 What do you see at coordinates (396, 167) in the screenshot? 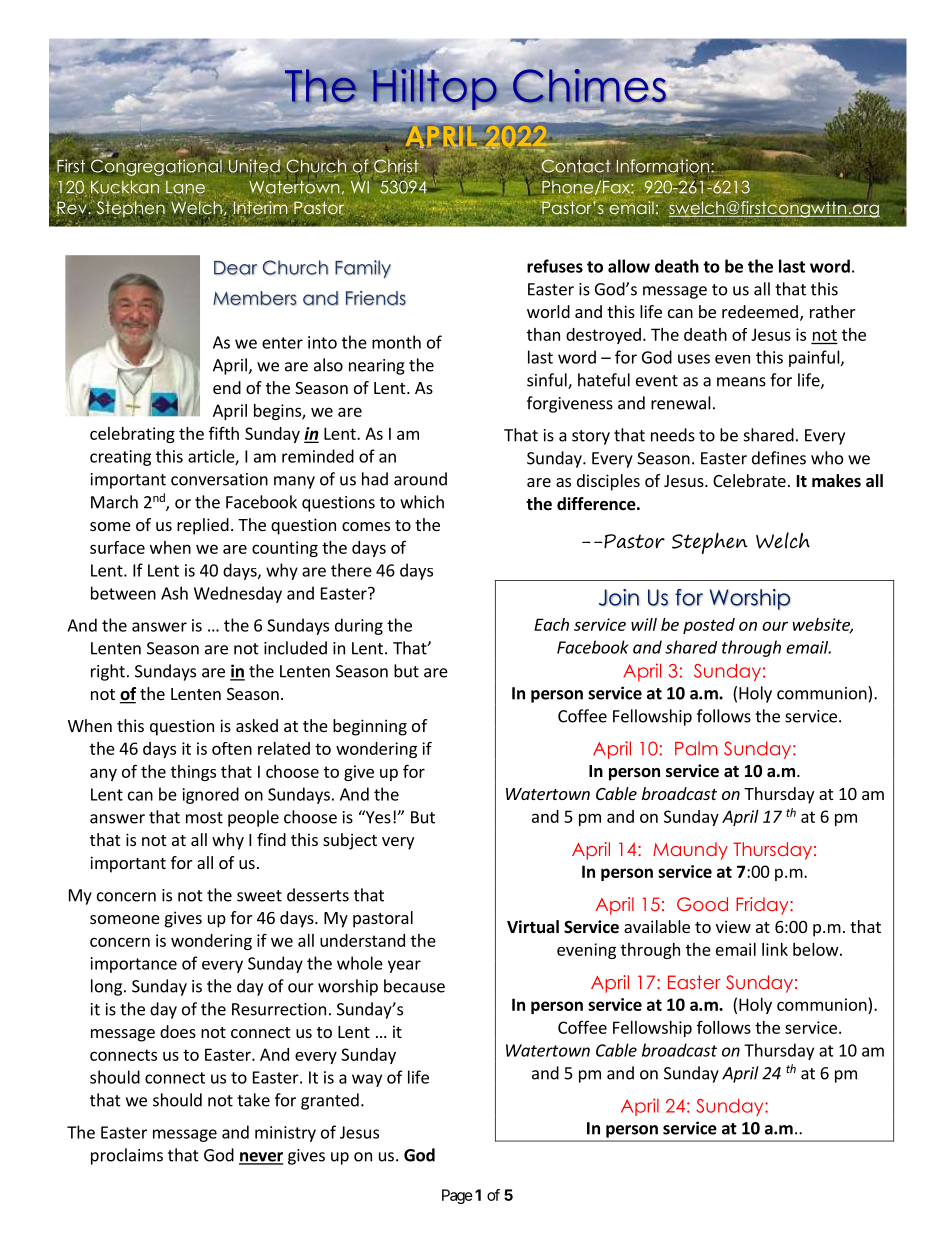
I see `Christ` at bounding box center [396, 167].
